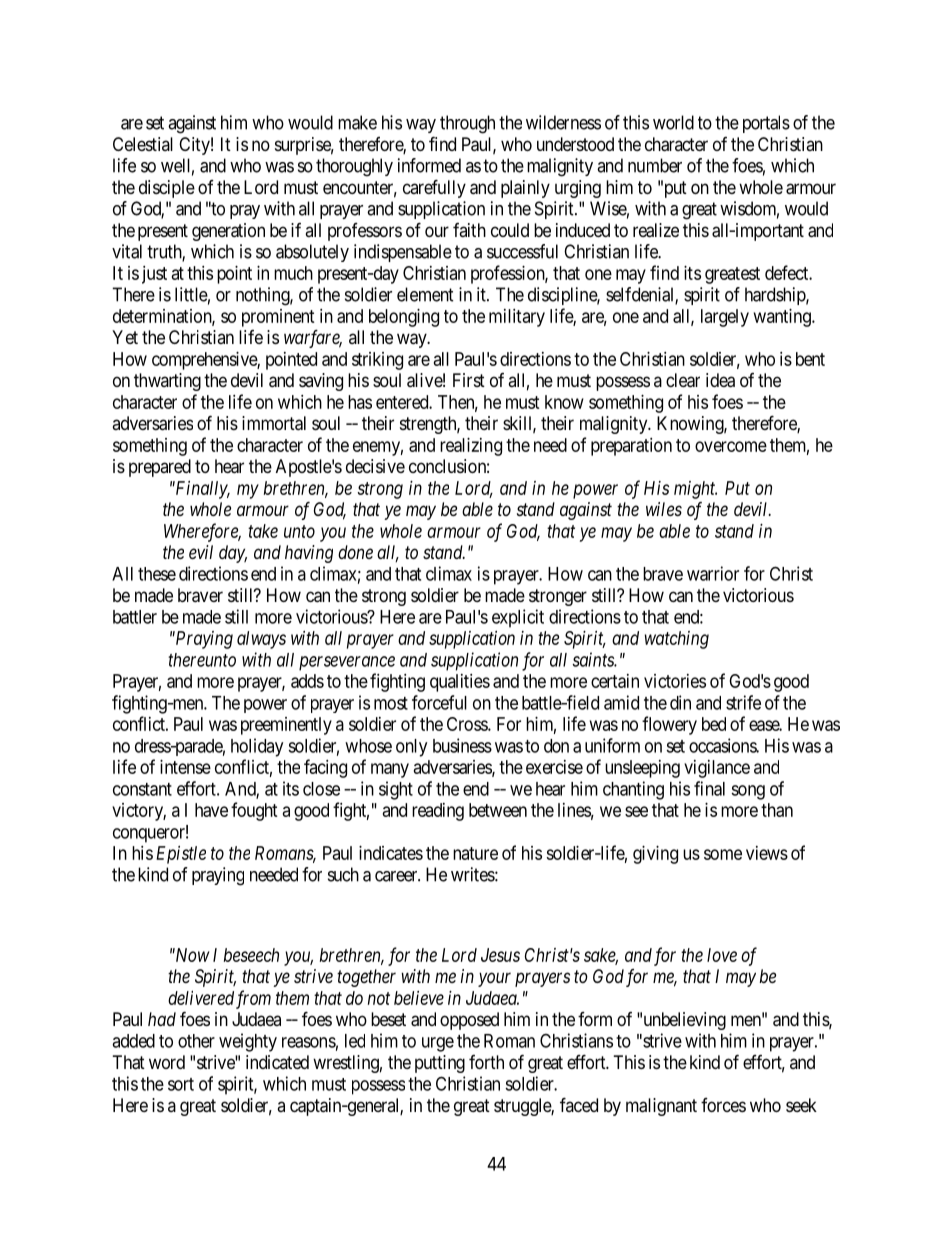  What do you see at coordinates (467, 124) in the screenshot?
I see `through` at bounding box center [467, 124].
